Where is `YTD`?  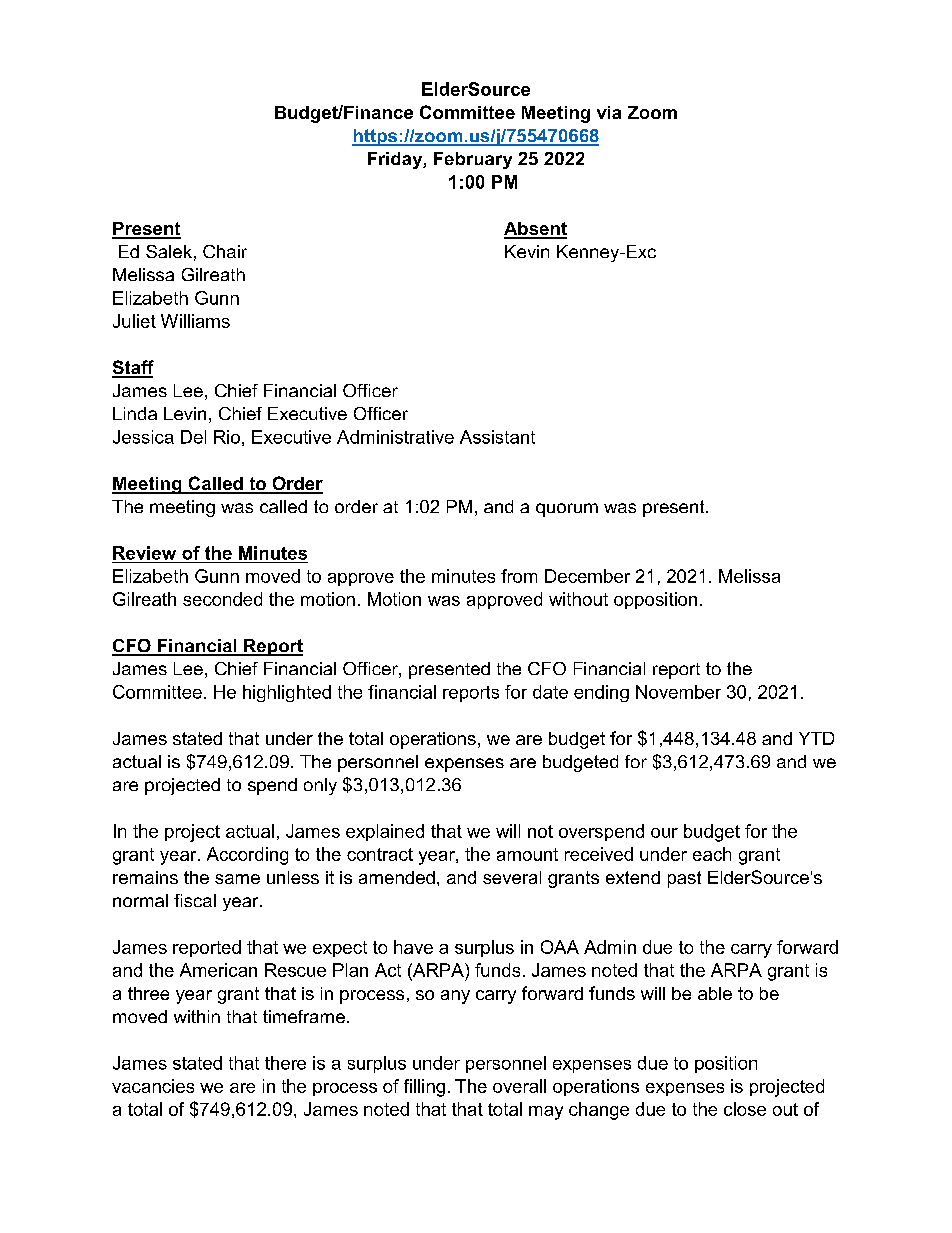 YTD is located at coordinates (816, 738).
